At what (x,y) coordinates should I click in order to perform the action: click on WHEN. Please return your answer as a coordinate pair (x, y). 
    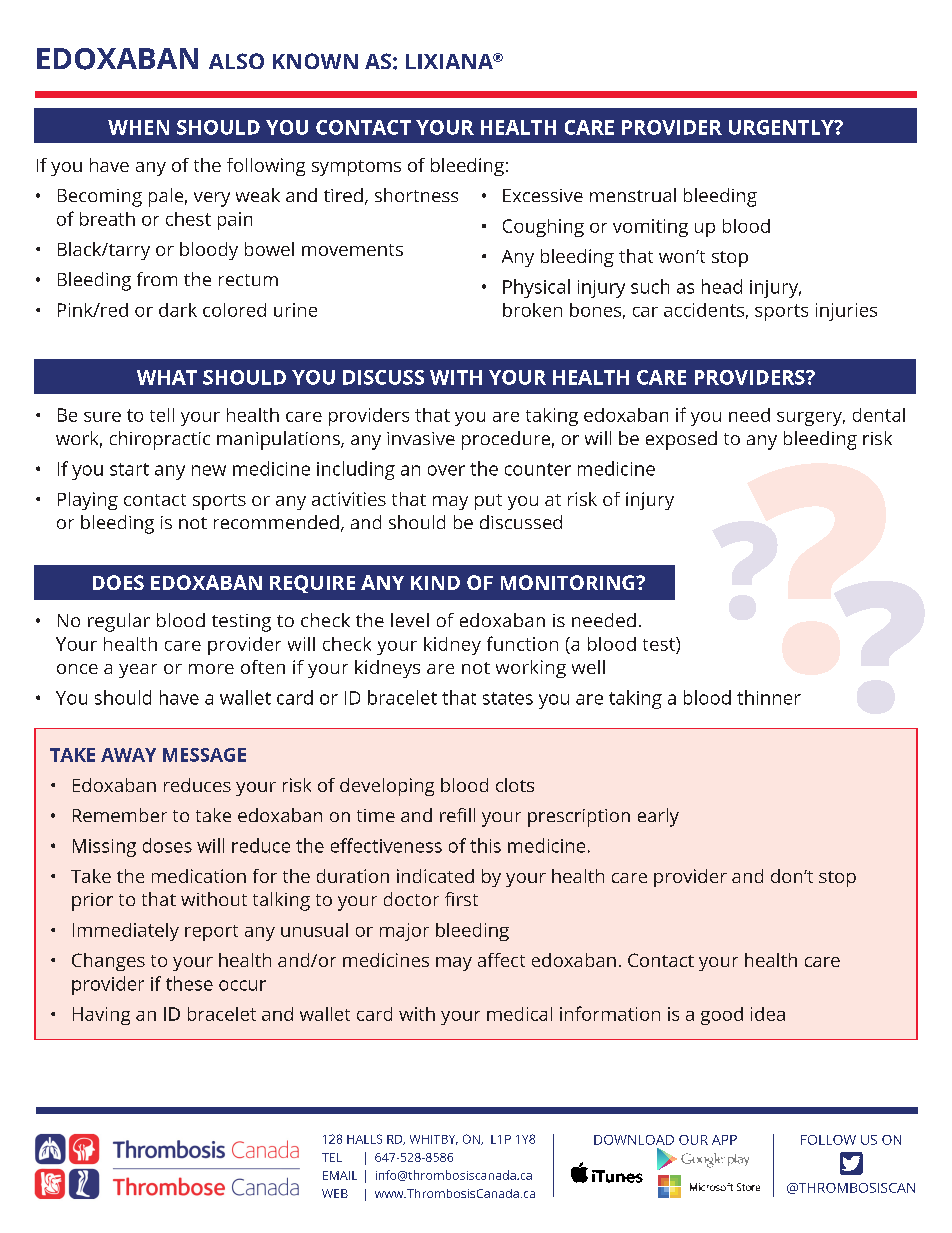
    Looking at the image, I should click on (138, 127).
